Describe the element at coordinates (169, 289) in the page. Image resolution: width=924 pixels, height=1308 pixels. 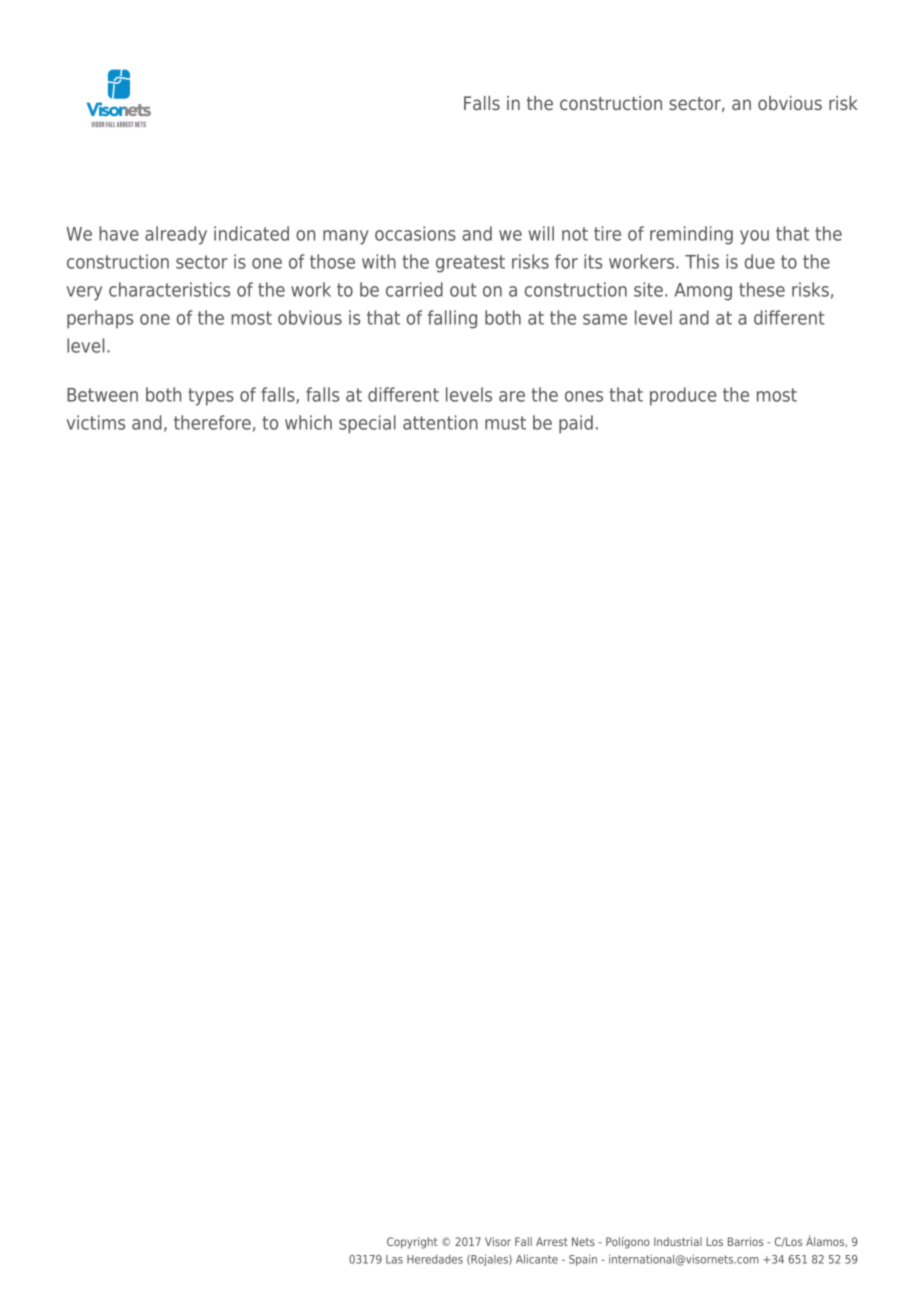
I see `characteristics` at that location.
